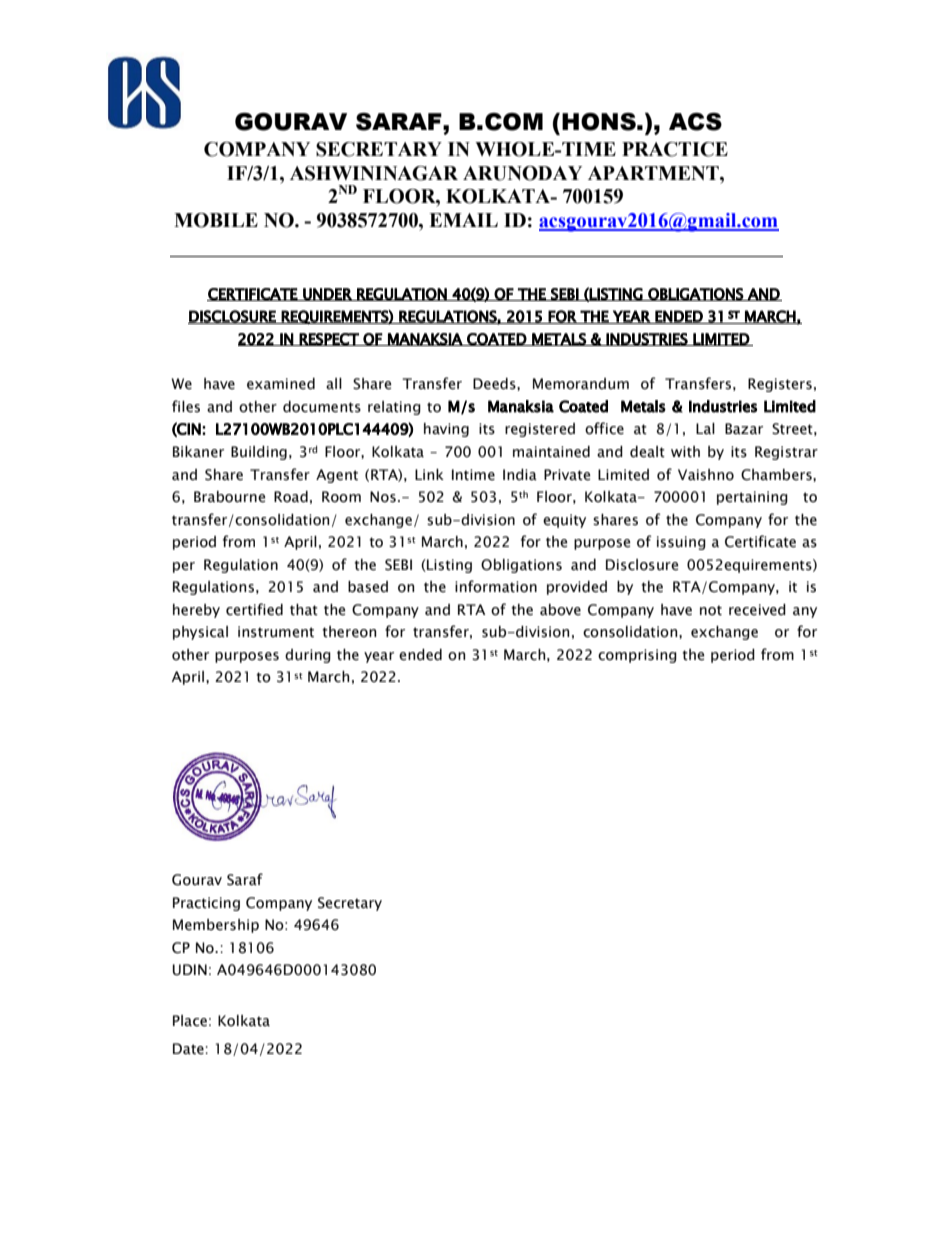  I want to click on during, so click(308, 656).
